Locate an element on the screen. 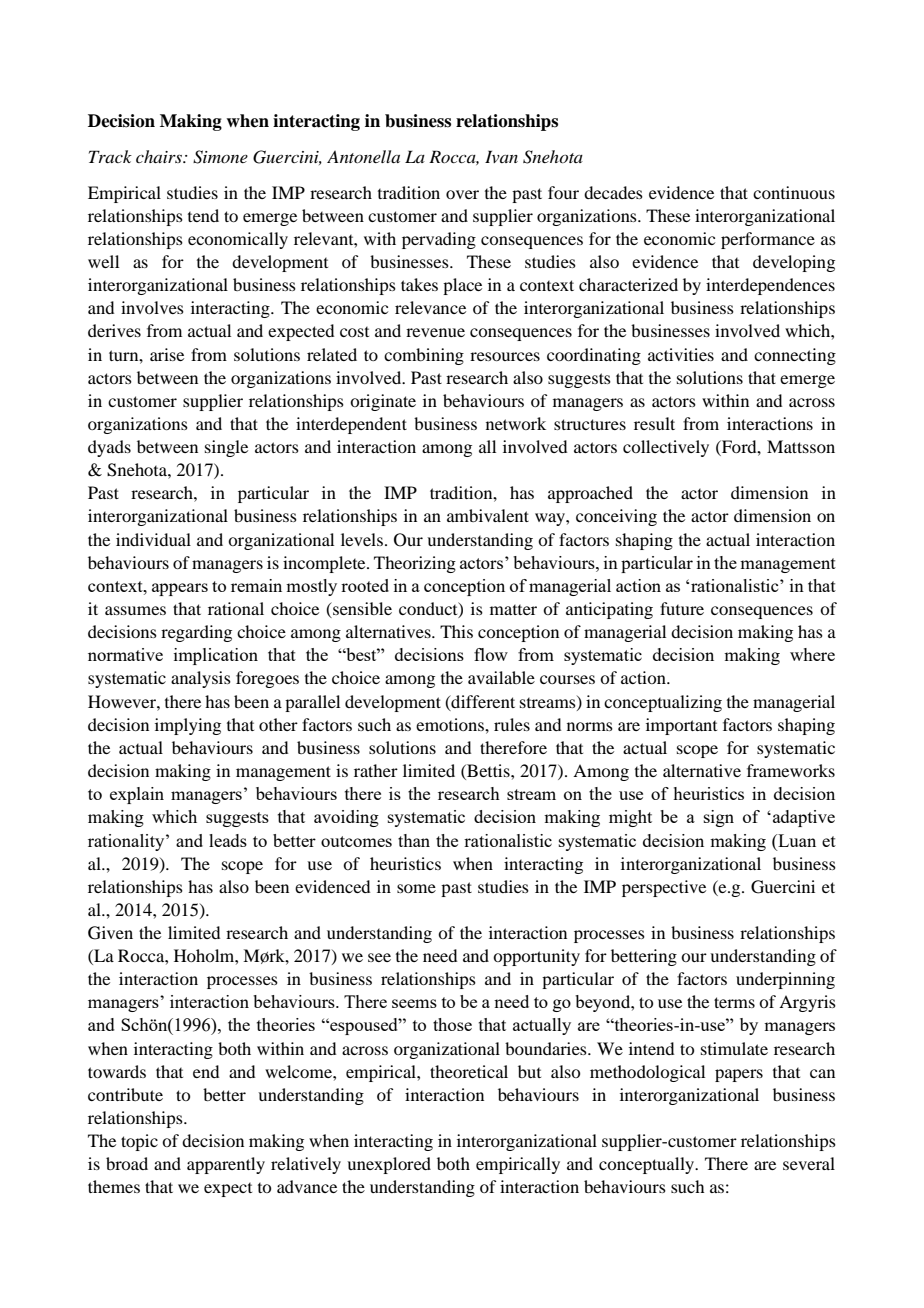  continuous is located at coordinates (794, 192).
